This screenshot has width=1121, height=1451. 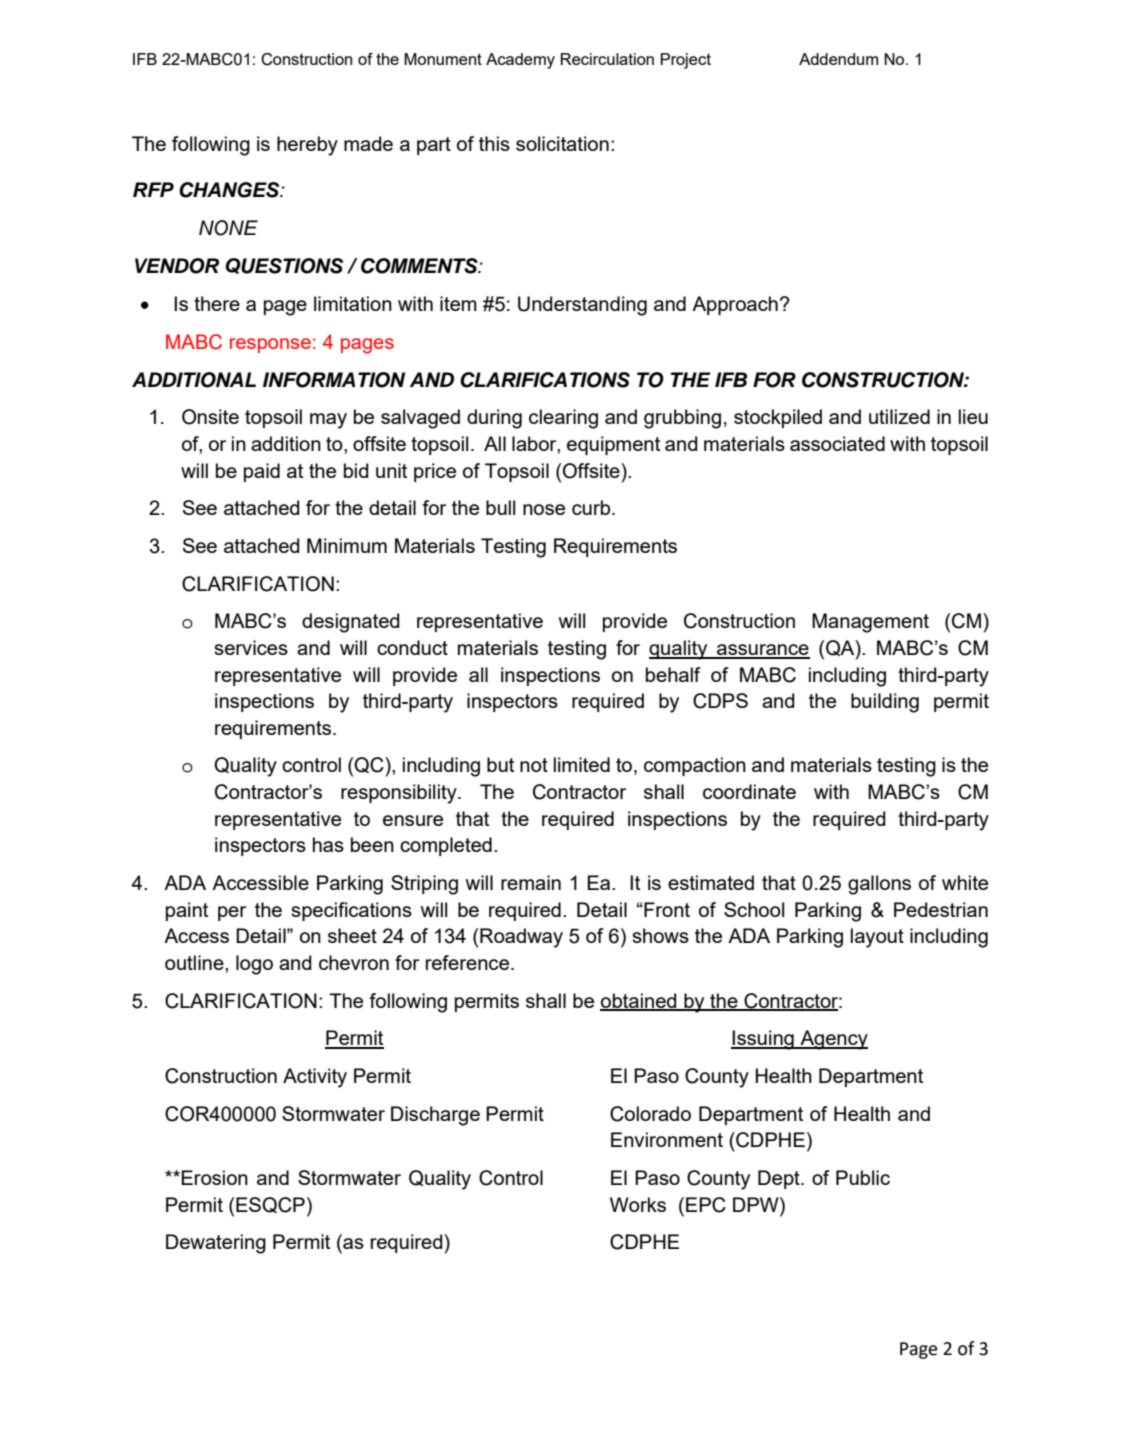 I want to click on Academy, so click(x=520, y=61).
